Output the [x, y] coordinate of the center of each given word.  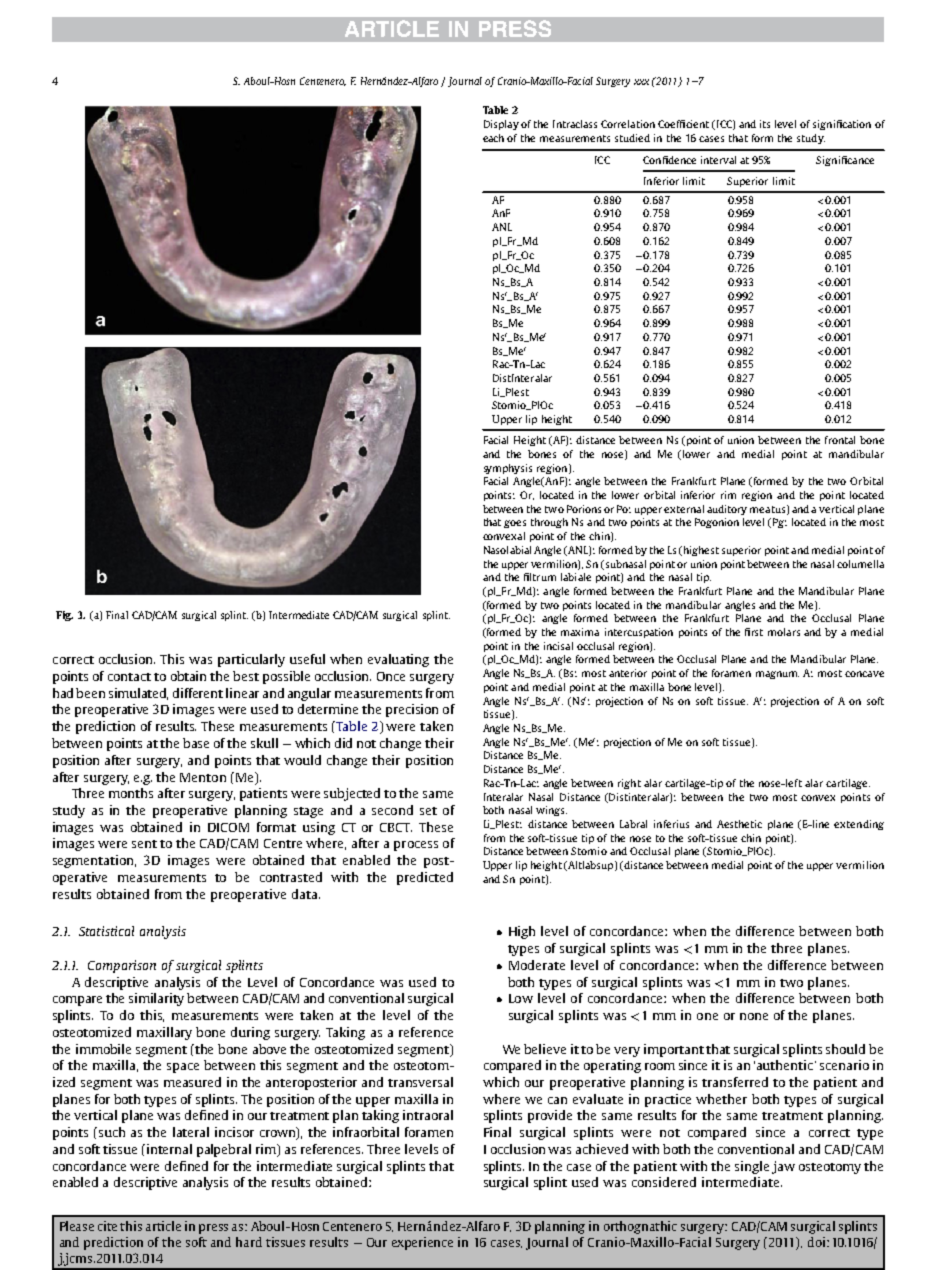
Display [501, 125]
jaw [783, 1167]
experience [422, 1243]
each [493, 138]
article [163, 1226]
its [765, 124]
